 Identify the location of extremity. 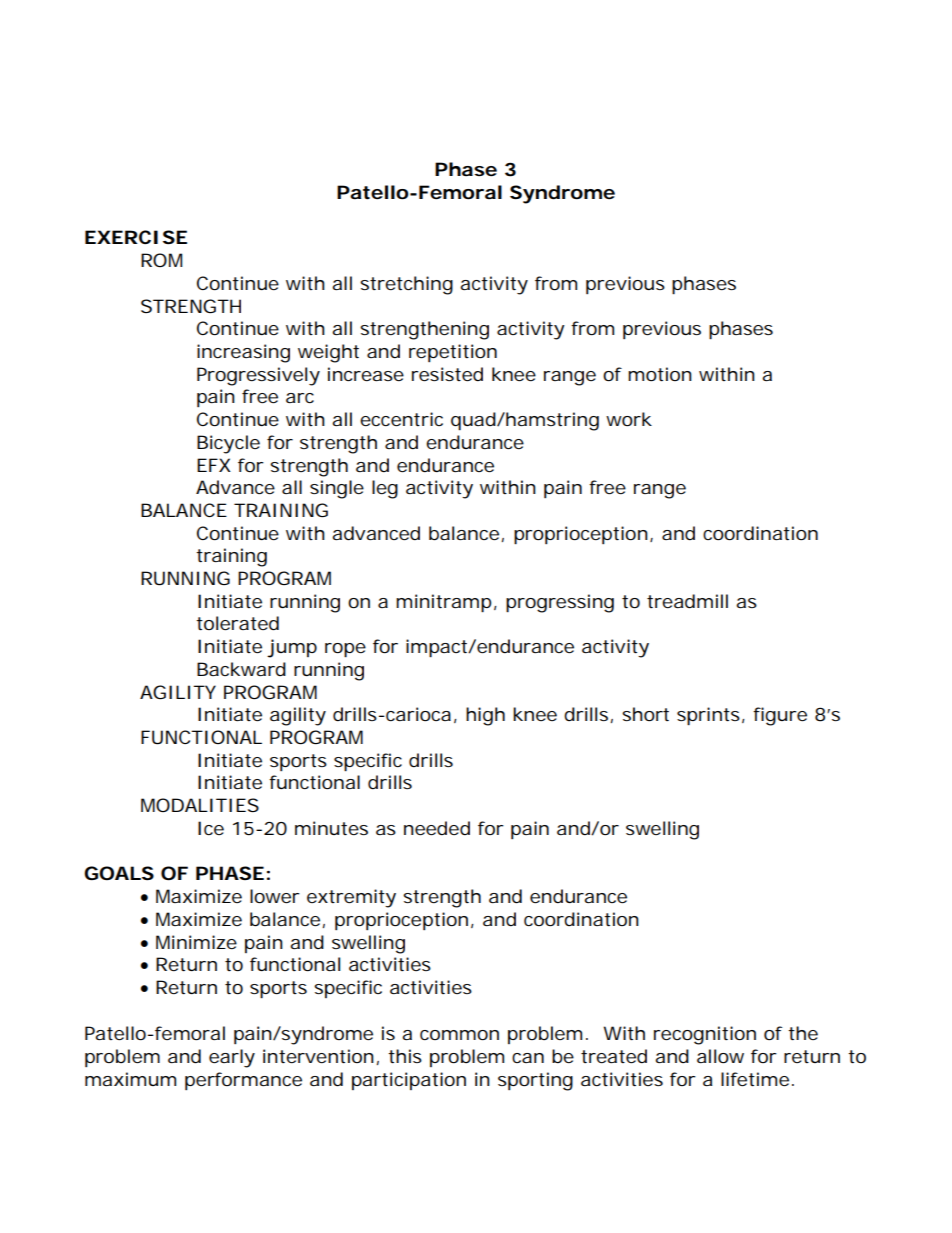
(351, 898).
